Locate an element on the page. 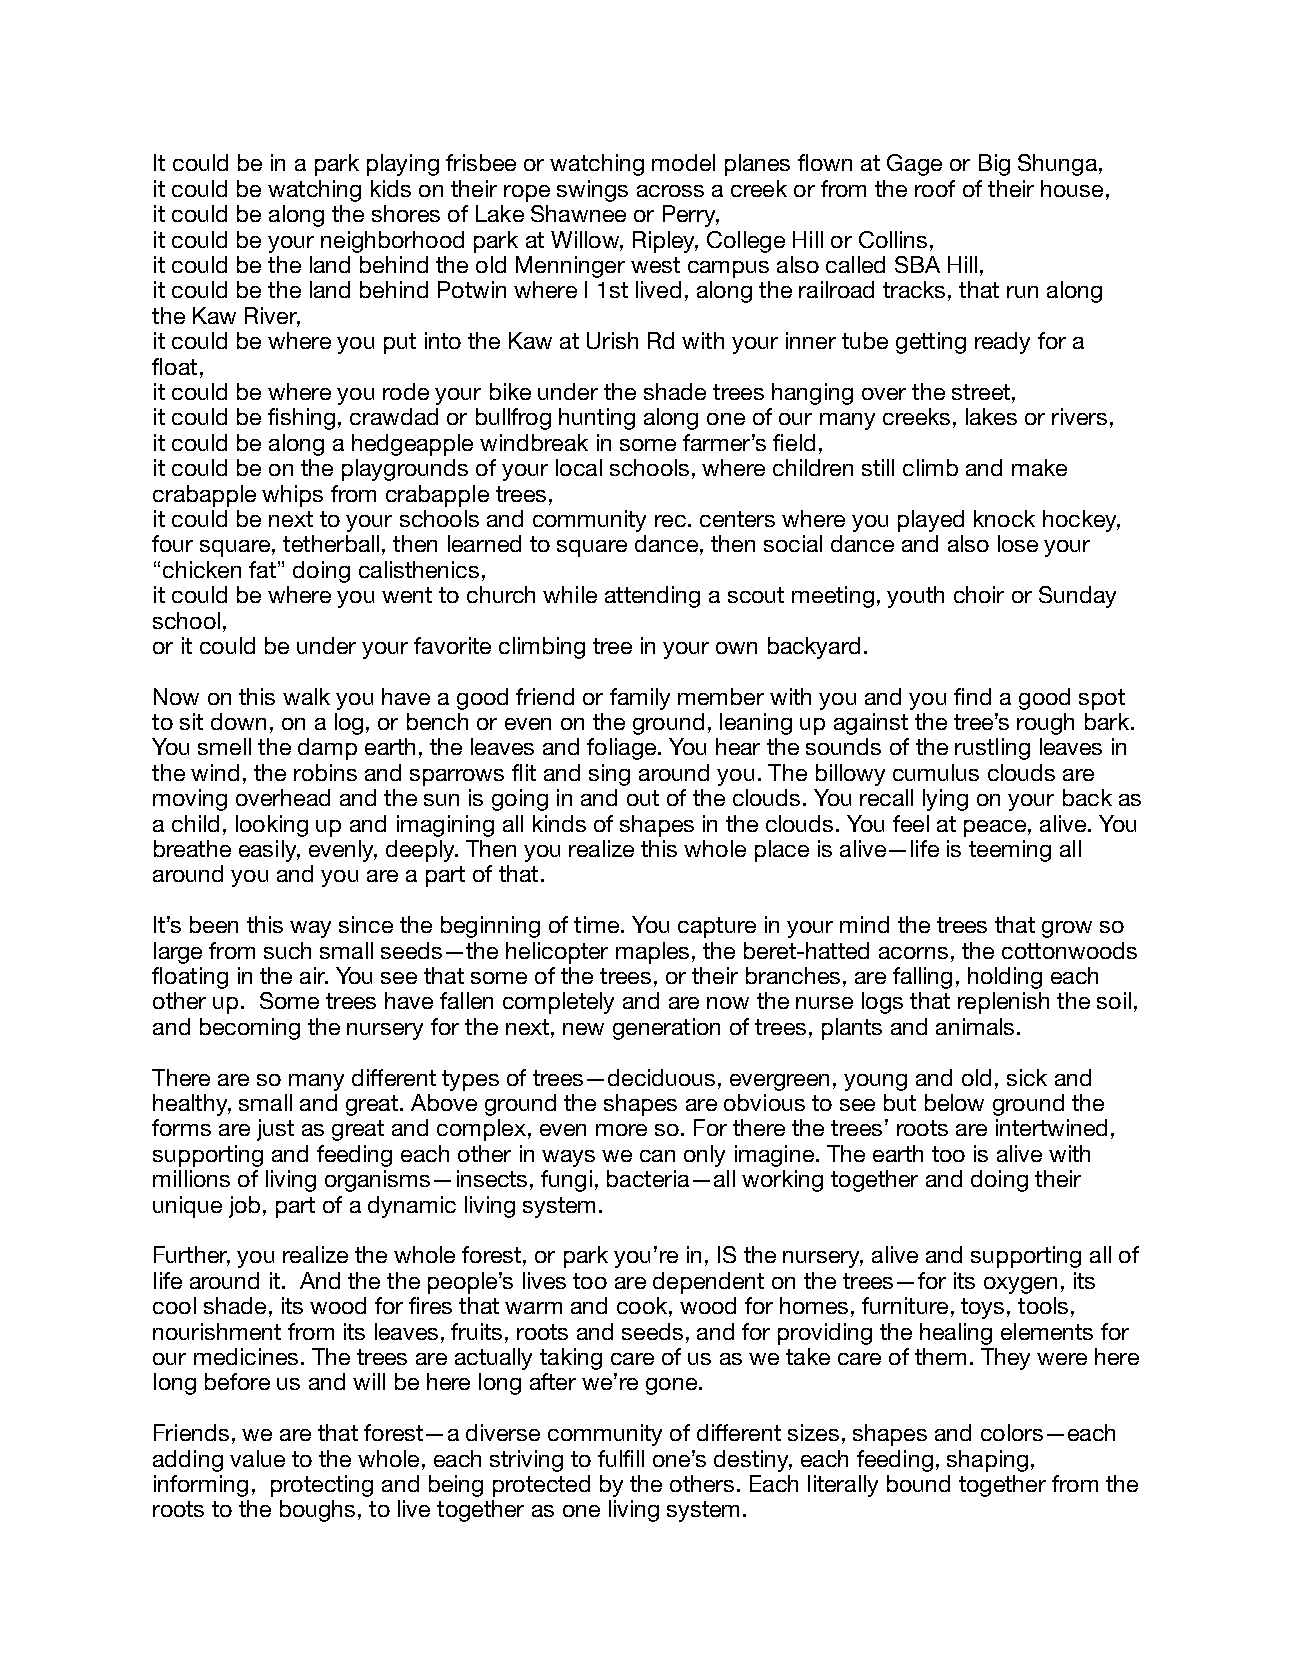  across is located at coordinates (670, 191).
